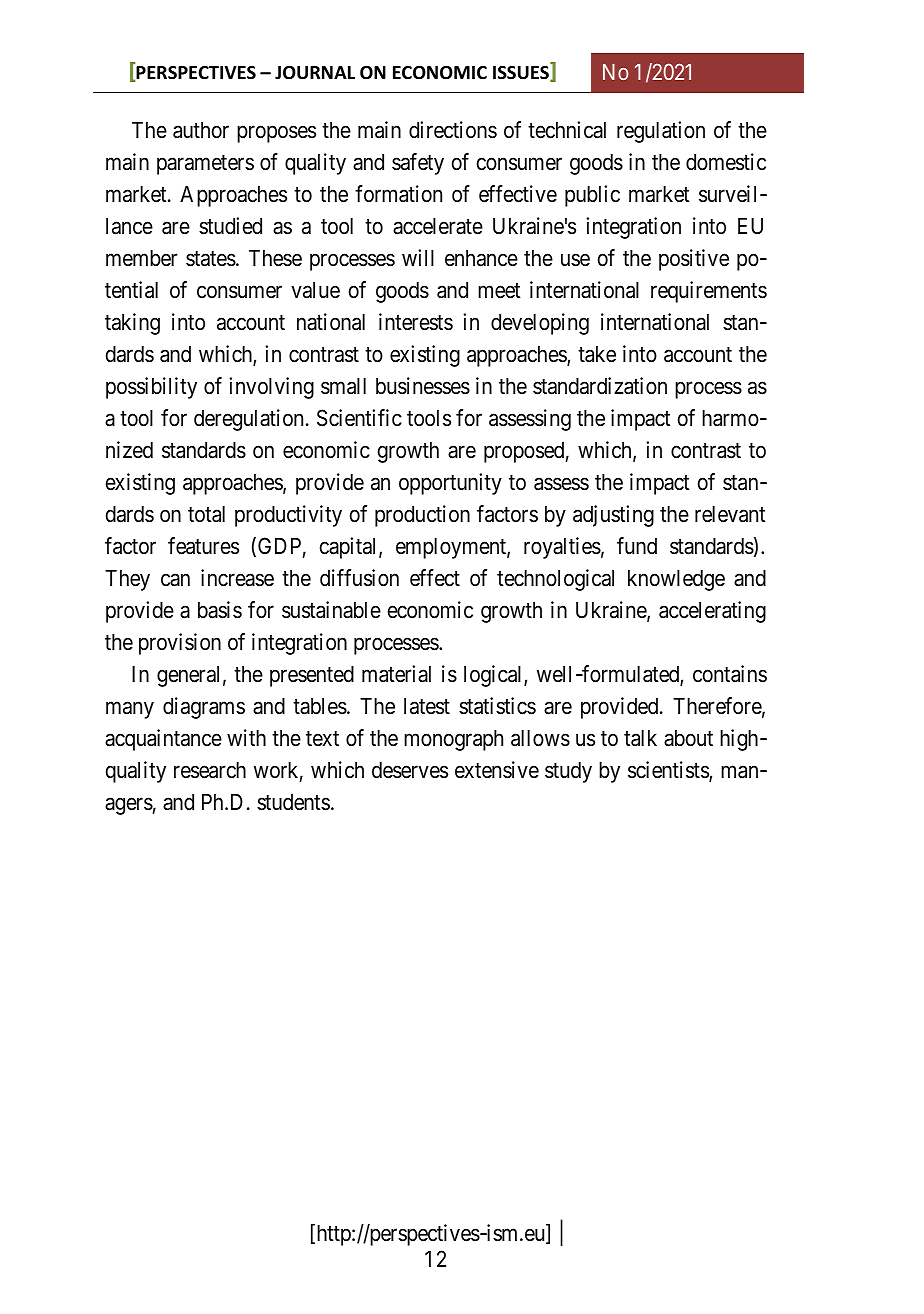  What do you see at coordinates (613, 516) in the page?
I see `adjusting` at bounding box center [613, 516].
